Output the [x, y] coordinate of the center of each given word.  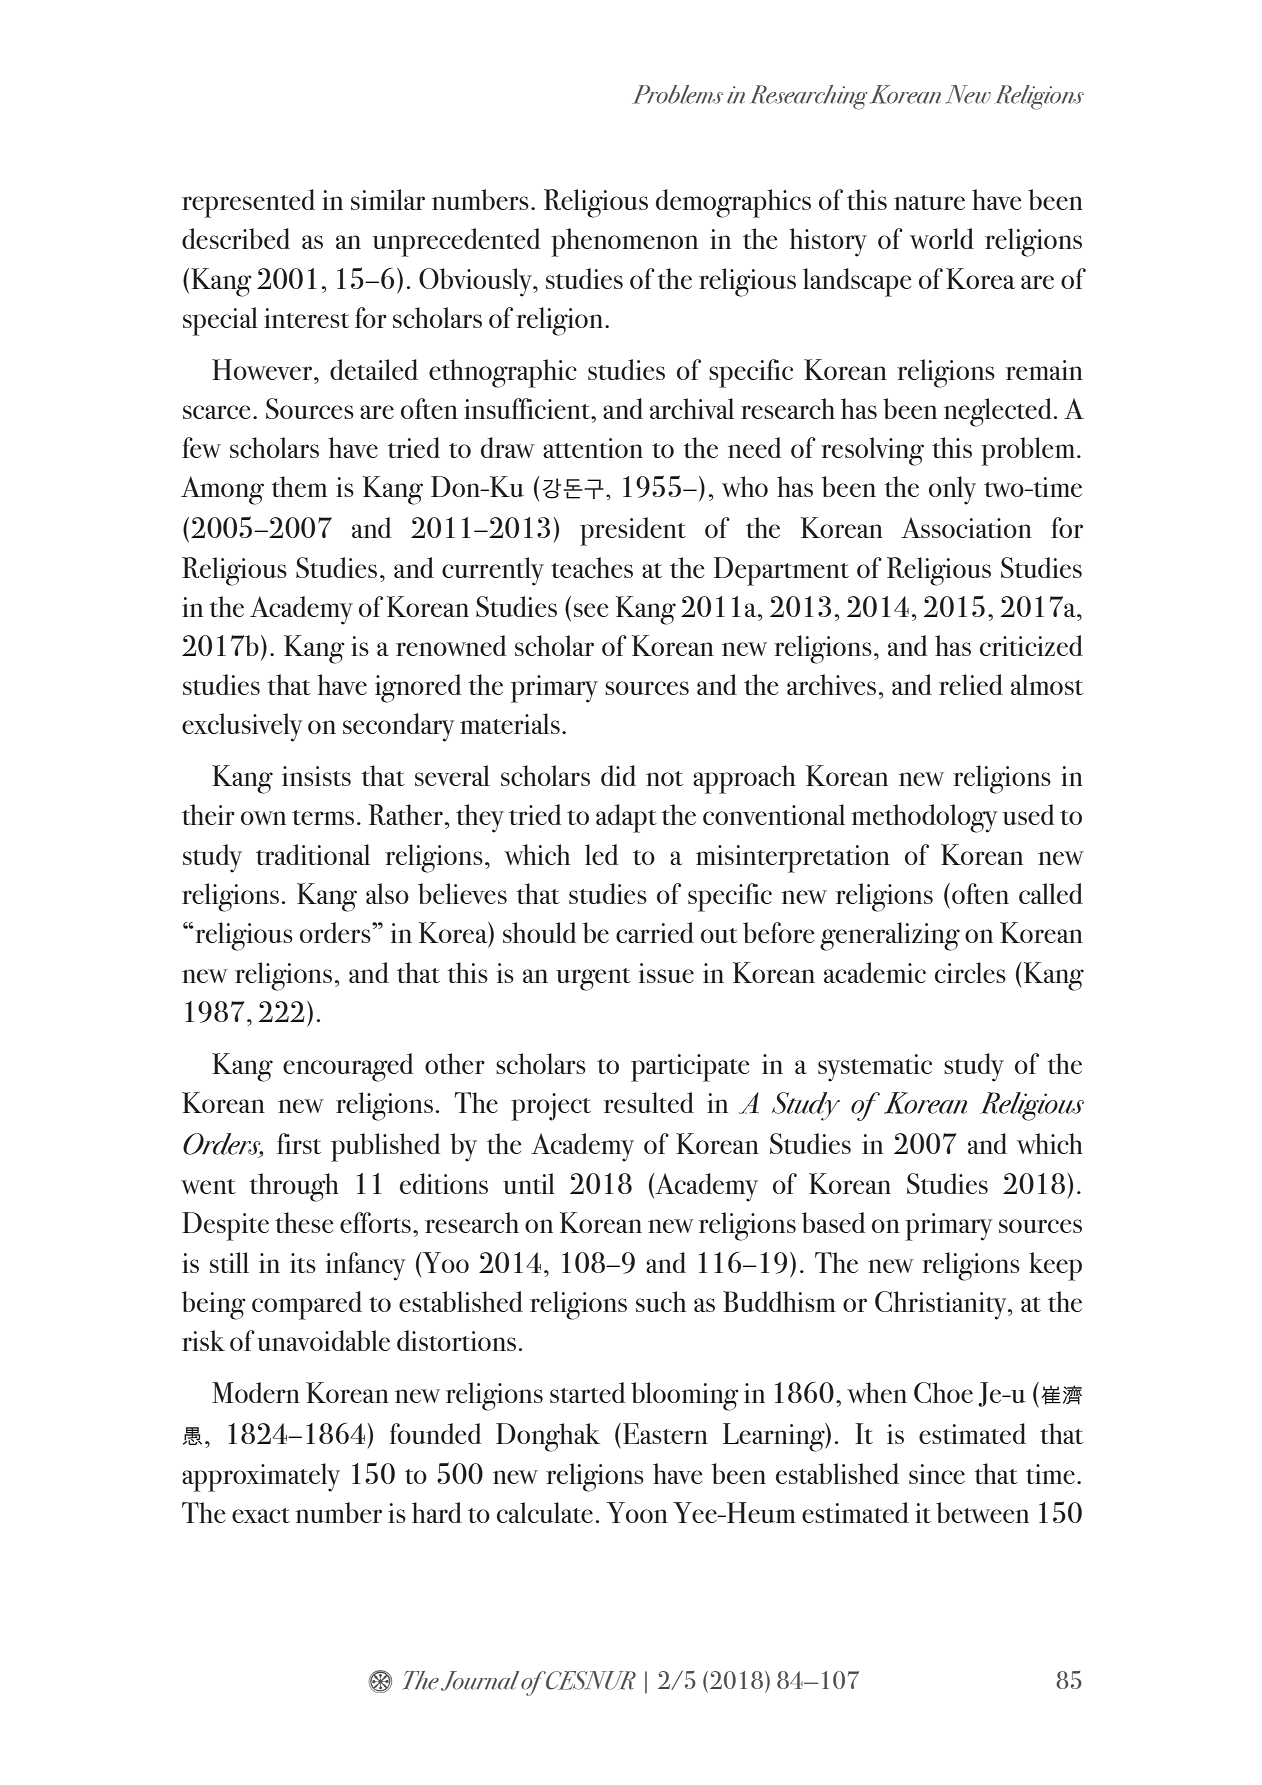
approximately [261, 1477]
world [942, 238]
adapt [626, 818]
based [833, 1222]
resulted [649, 1102]
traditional [313, 854]
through [294, 1187]
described [236, 238]
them [299, 486]
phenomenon [624, 242]
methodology [924, 818]
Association [966, 527]
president [633, 531]
